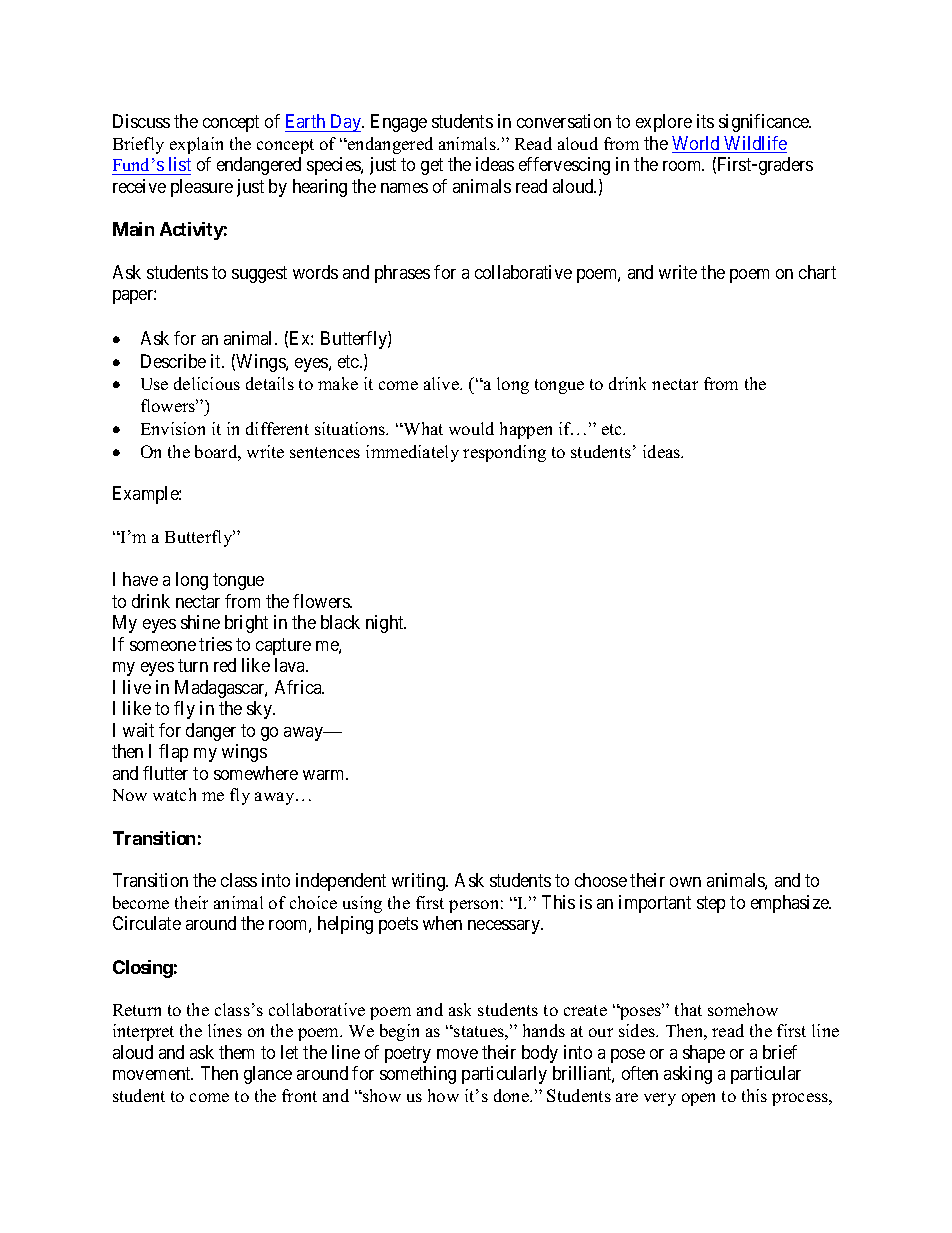  What do you see at coordinates (432, 167) in the document?
I see `get` at bounding box center [432, 167].
